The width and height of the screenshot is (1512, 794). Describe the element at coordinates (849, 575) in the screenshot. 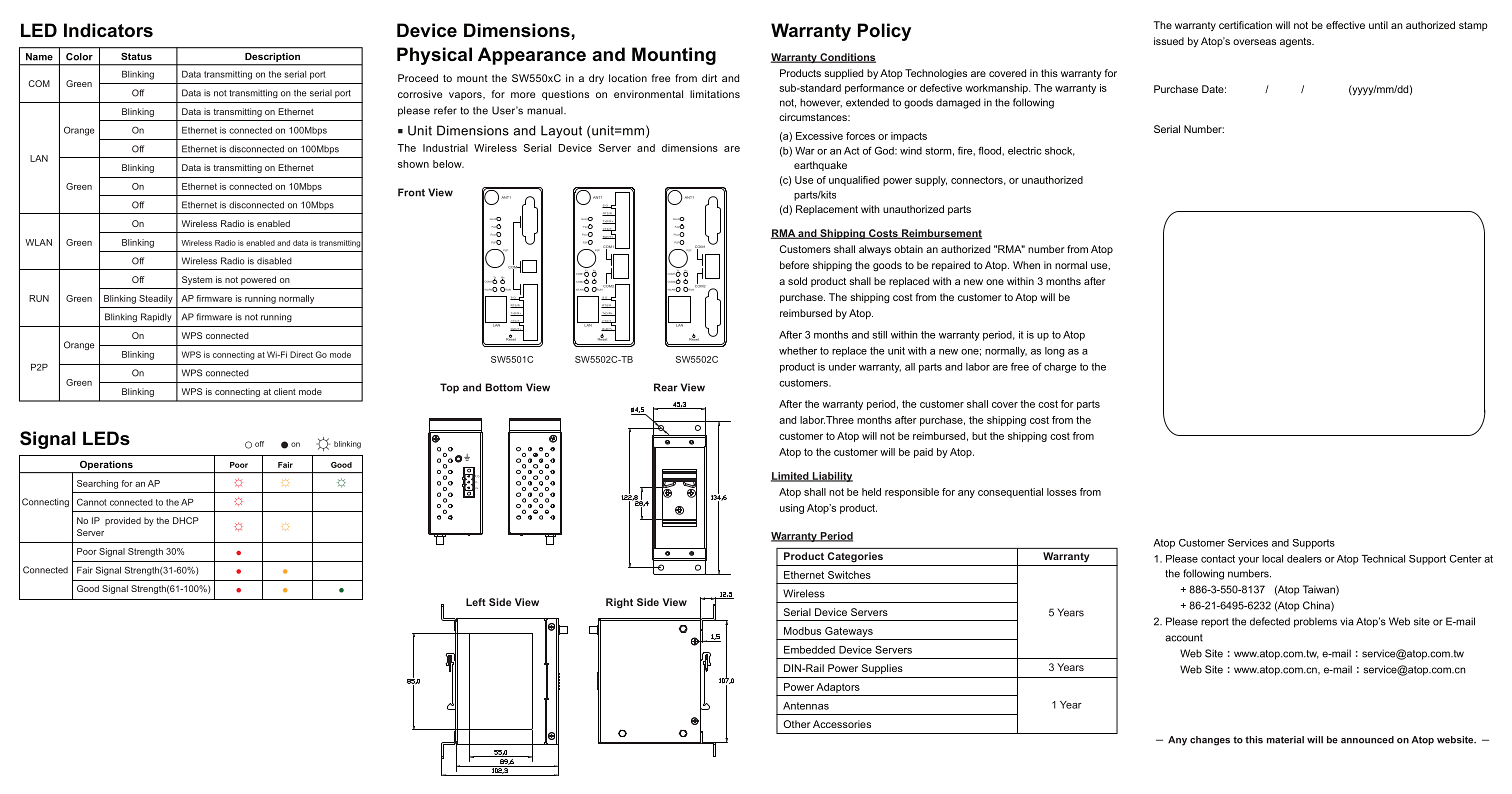

I see `Switches` at that location.
